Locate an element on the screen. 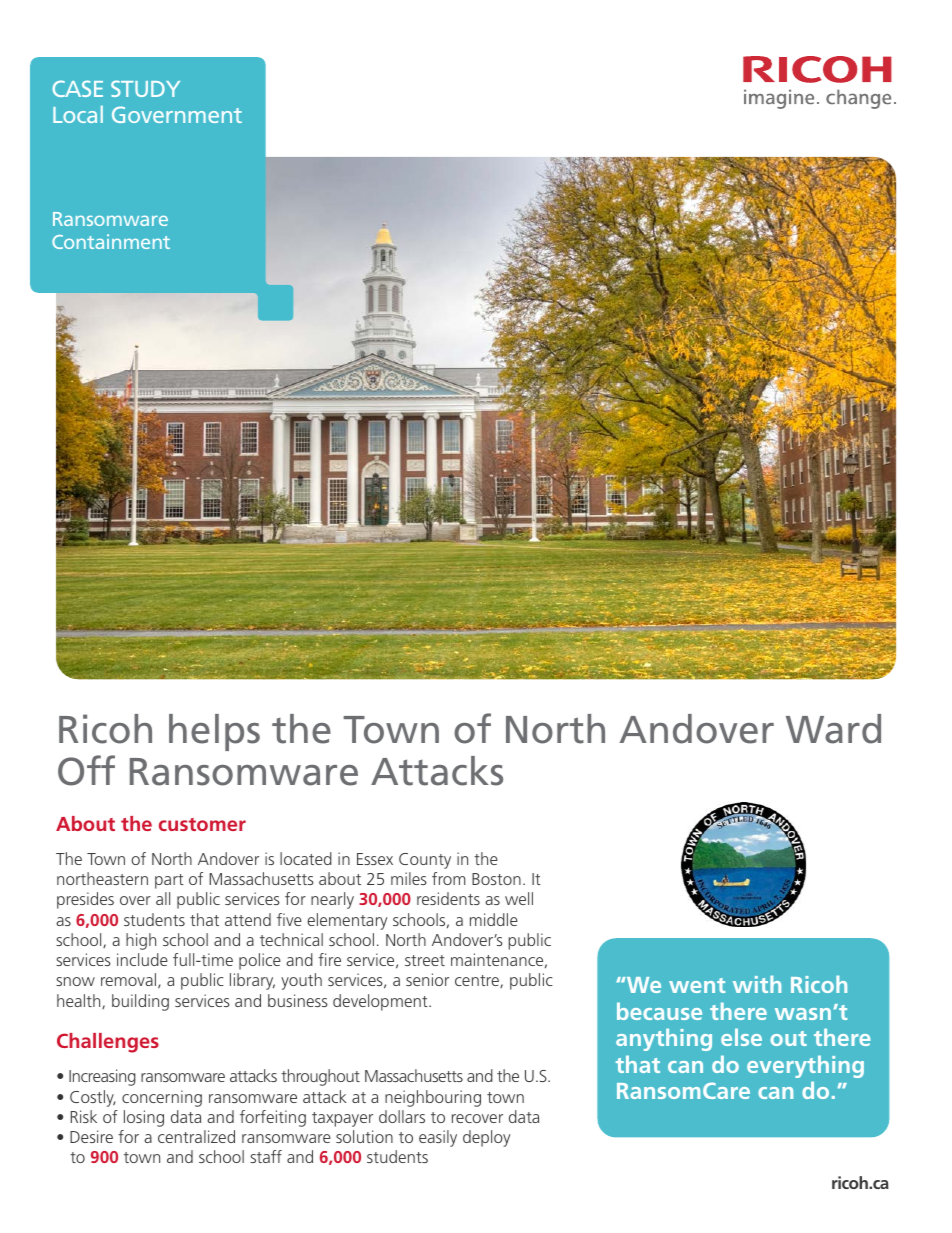 This screenshot has width=952, height=1233. CASE is located at coordinates (78, 88).
